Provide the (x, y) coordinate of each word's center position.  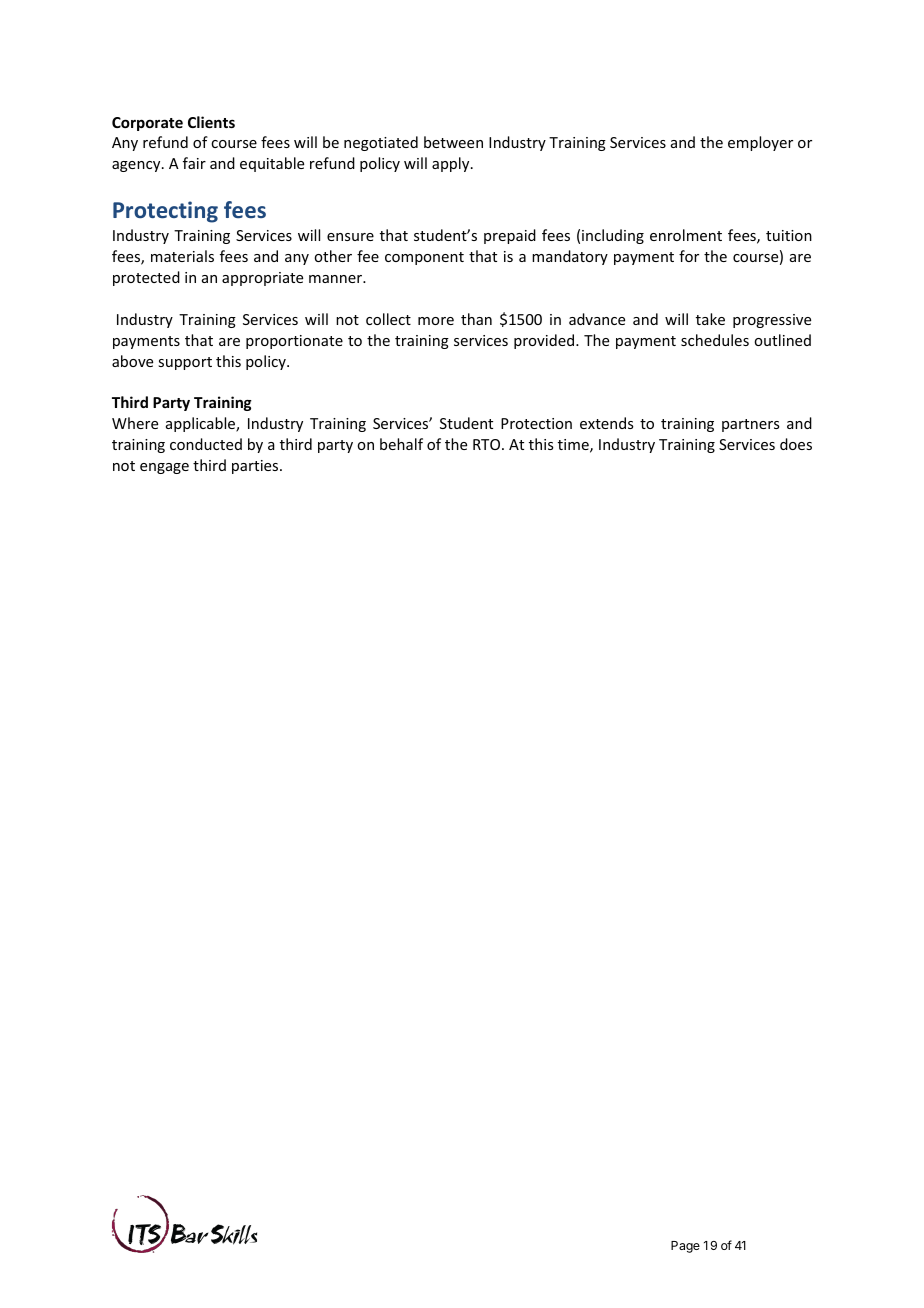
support (185, 363)
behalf (401, 444)
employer (760, 143)
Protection (536, 423)
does (796, 444)
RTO (488, 444)
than (476, 319)
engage (164, 468)
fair (194, 163)
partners (750, 425)
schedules (715, 340)
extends (606, 423)
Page (685, 1247)
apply (452, 164)
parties (256, 467)
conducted (206, 444)
